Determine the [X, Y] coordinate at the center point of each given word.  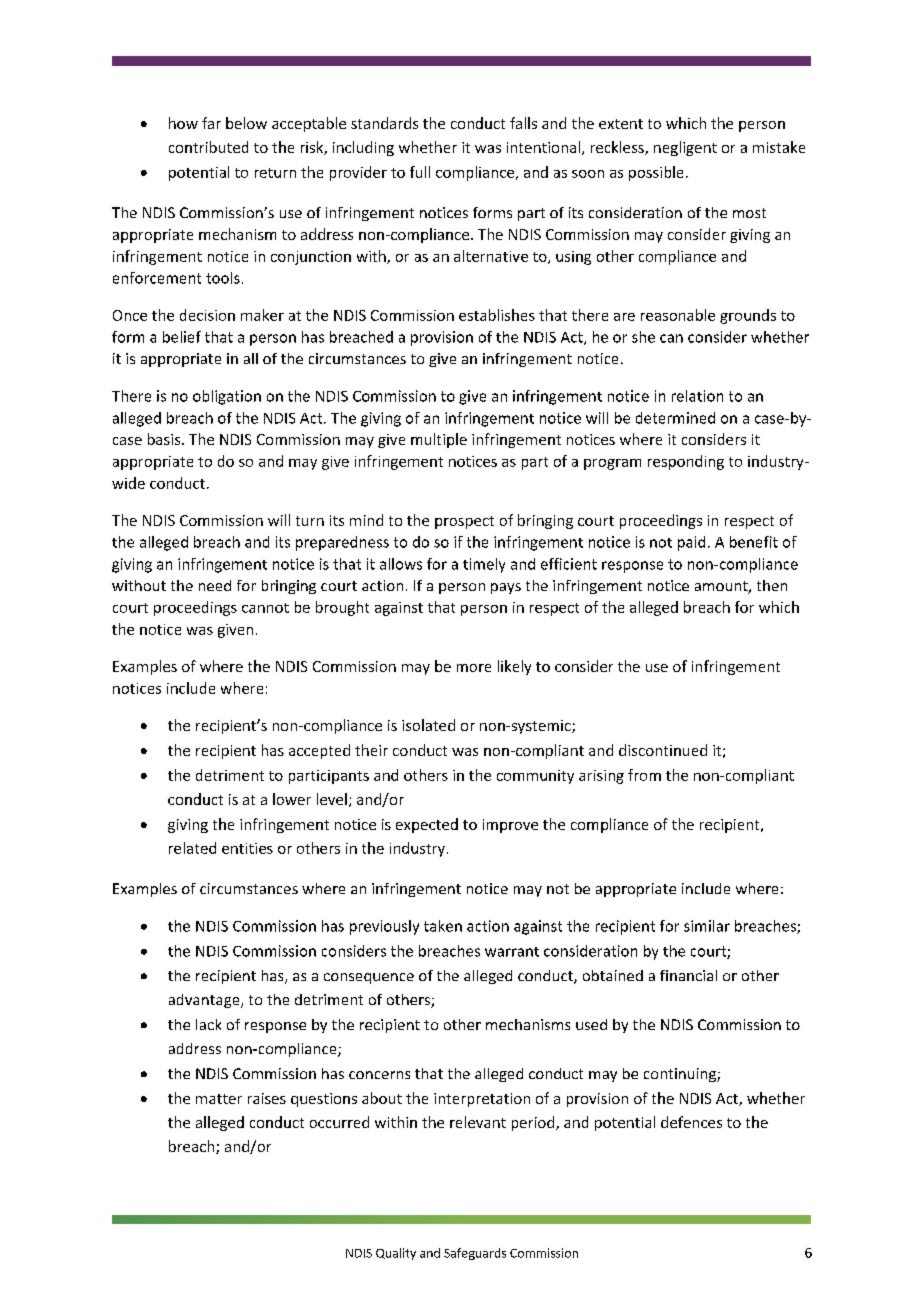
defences [691, 1122]
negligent [685, 148]
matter [219, 1099]
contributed [208, 147]
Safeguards [475, 1254]
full [420, 172]
